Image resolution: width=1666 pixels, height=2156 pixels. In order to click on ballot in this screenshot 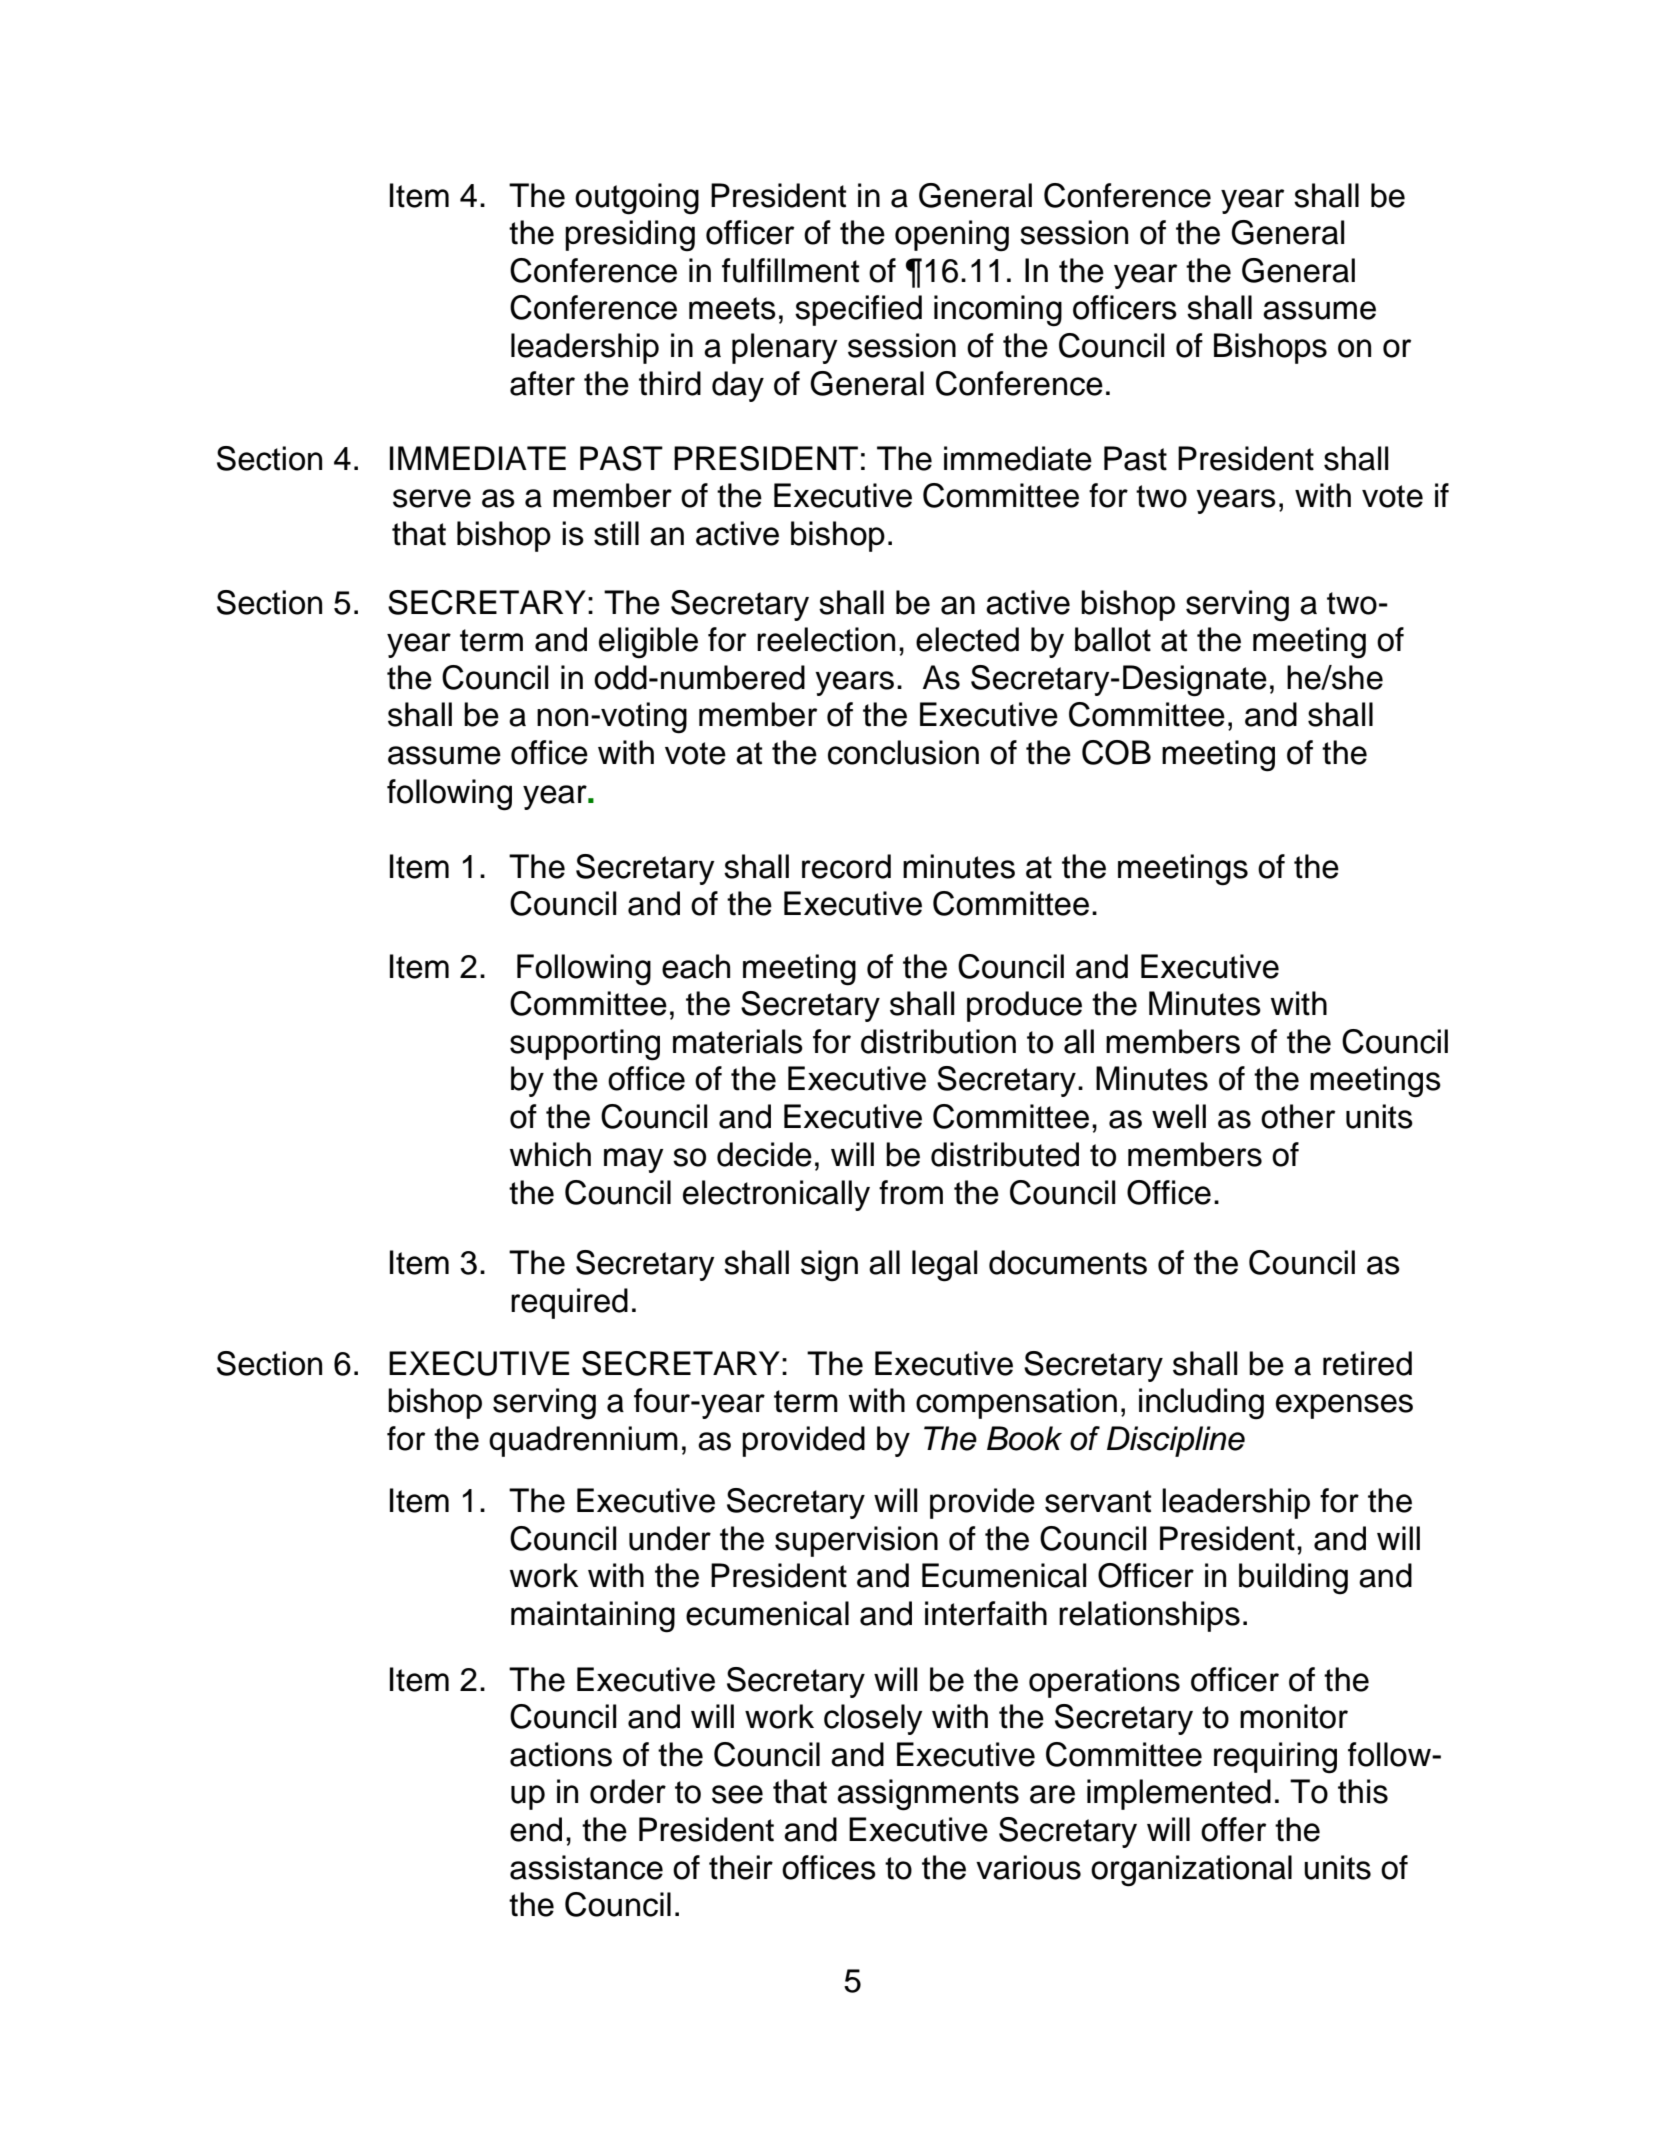, I will do `click(1113, 639)`.
